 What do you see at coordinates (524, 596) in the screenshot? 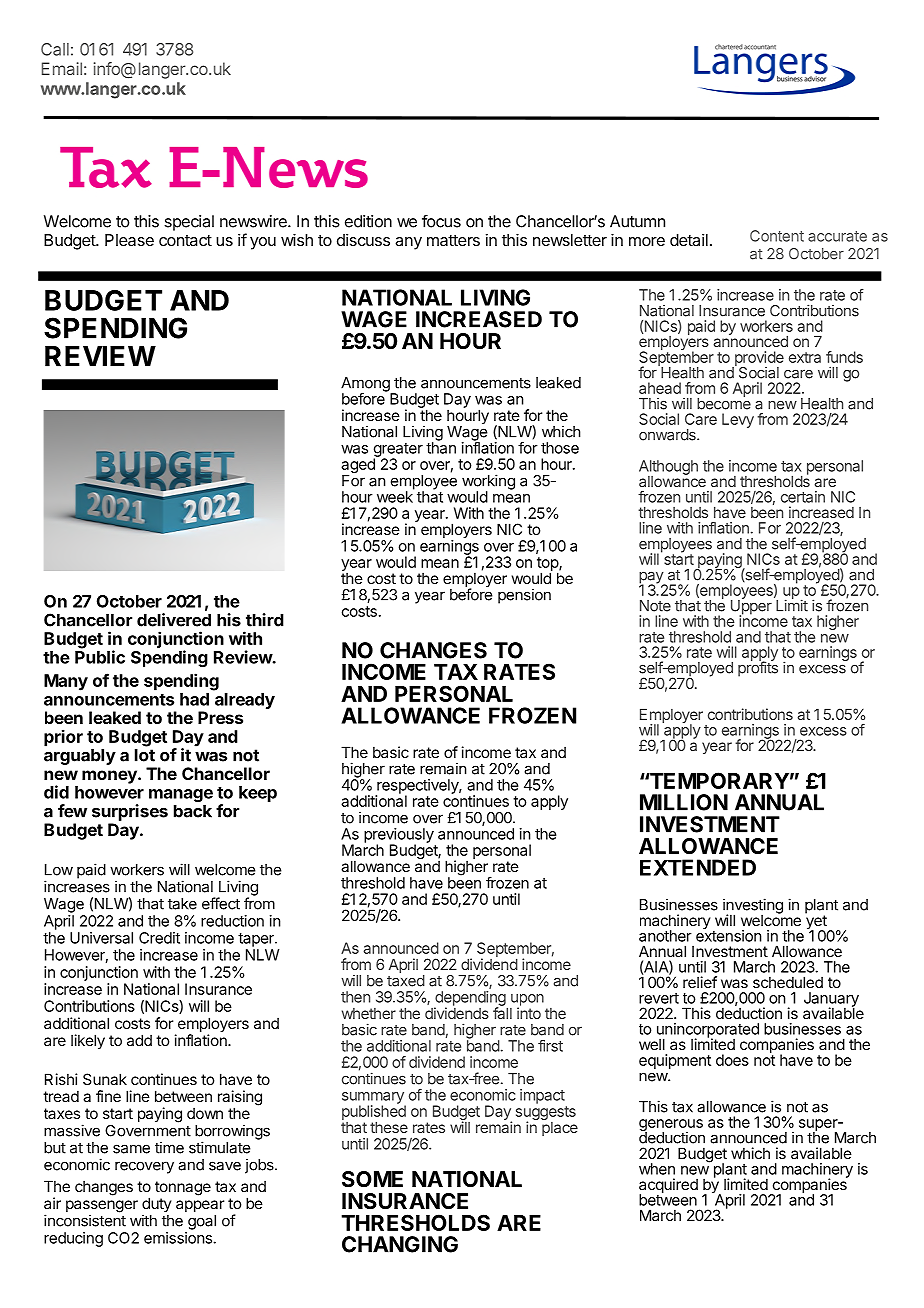
I see `pension` at bounding box center [524, 596].
